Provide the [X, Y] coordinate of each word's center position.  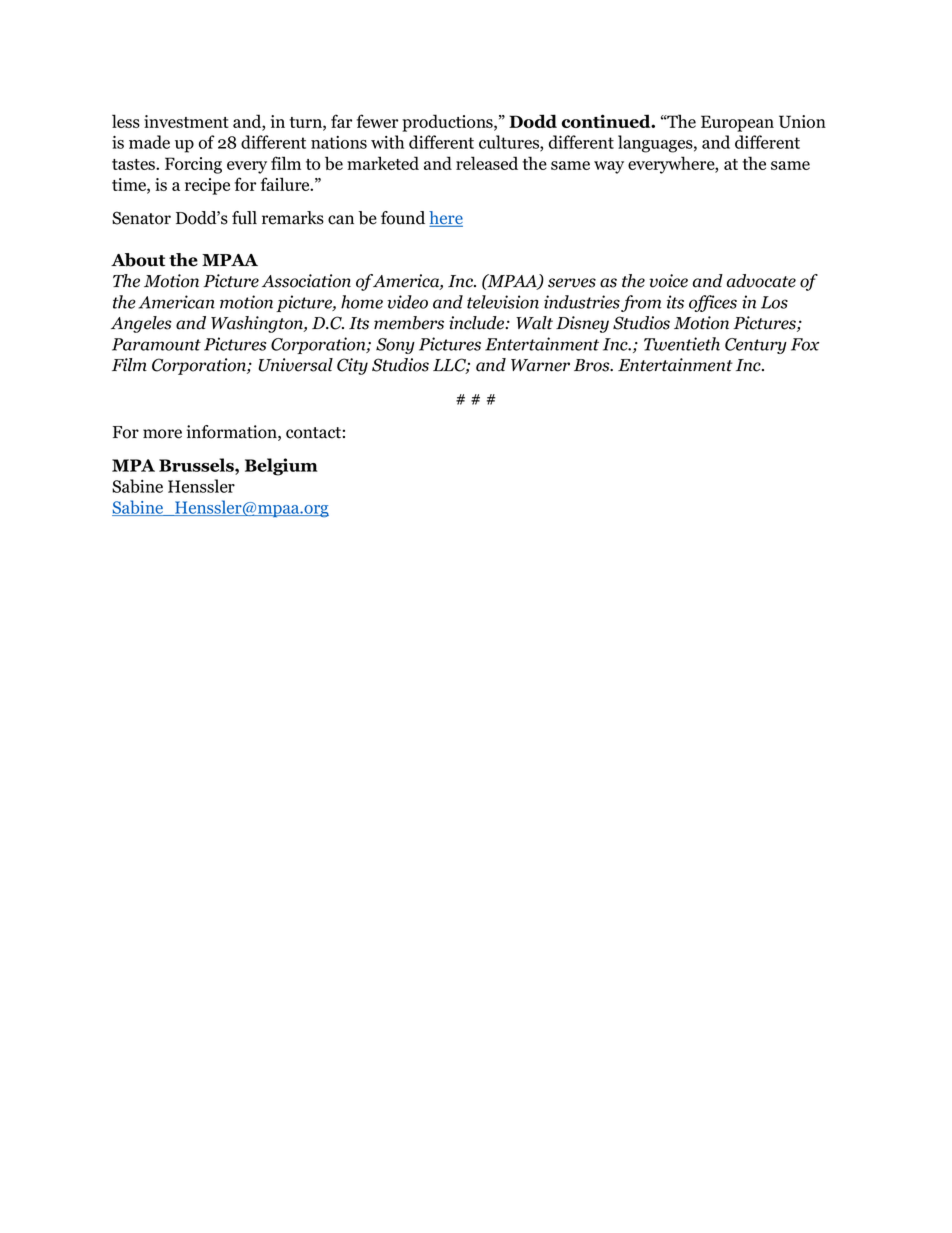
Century [756, 346]
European [737, 123]
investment [186, 121]
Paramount [156, 344]
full [244, 218]
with [387, 142]
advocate [761, 281]
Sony [395, 346]
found [403, 218]
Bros [593, 365]
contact [313, 433]
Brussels [197, 465]
